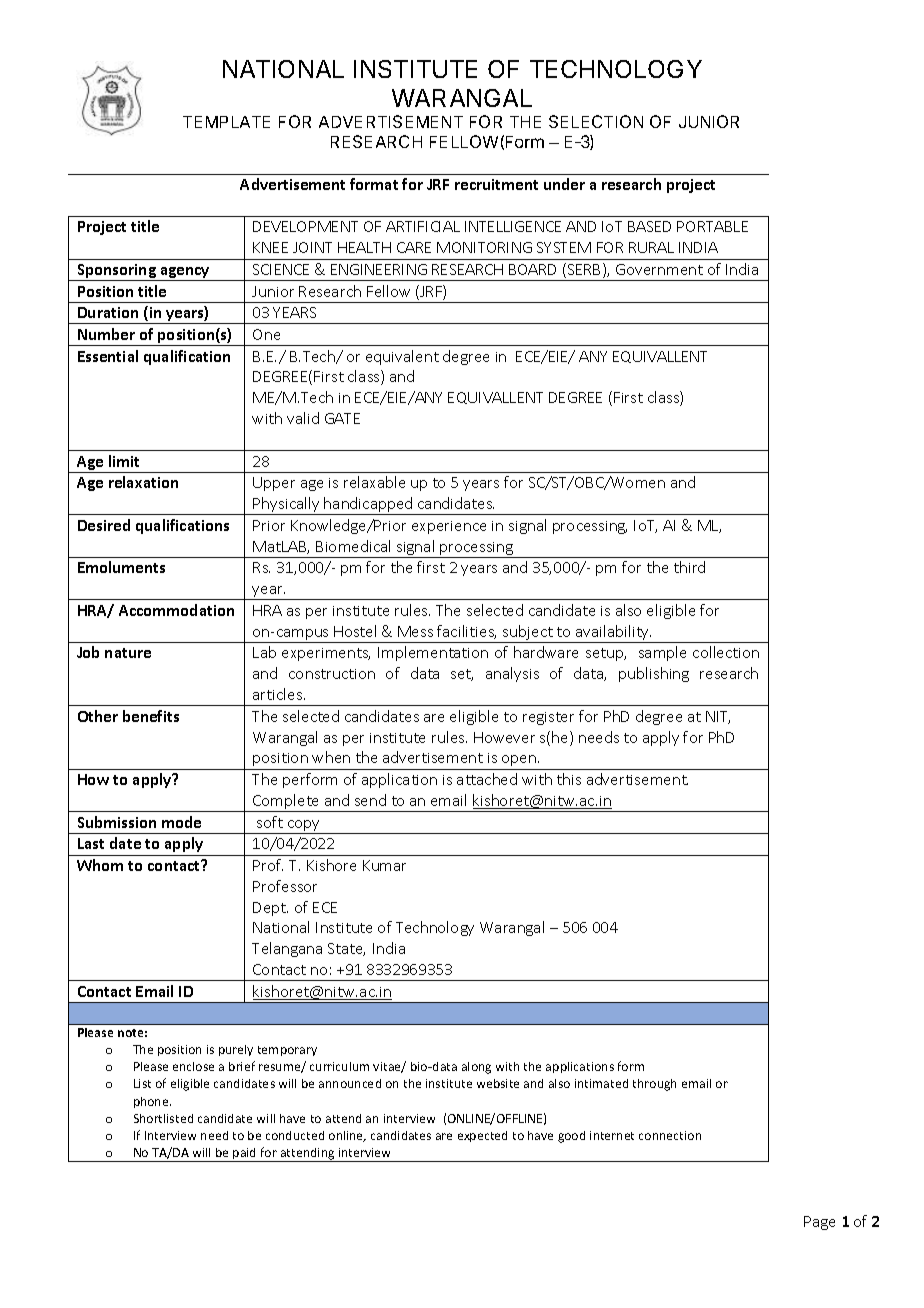 Image resolution: width=924 pixels, height=1308 pixels. What do you see at coordinates (270, 909) in the image?
I see `Dept` at bounding box center [270, 909].
